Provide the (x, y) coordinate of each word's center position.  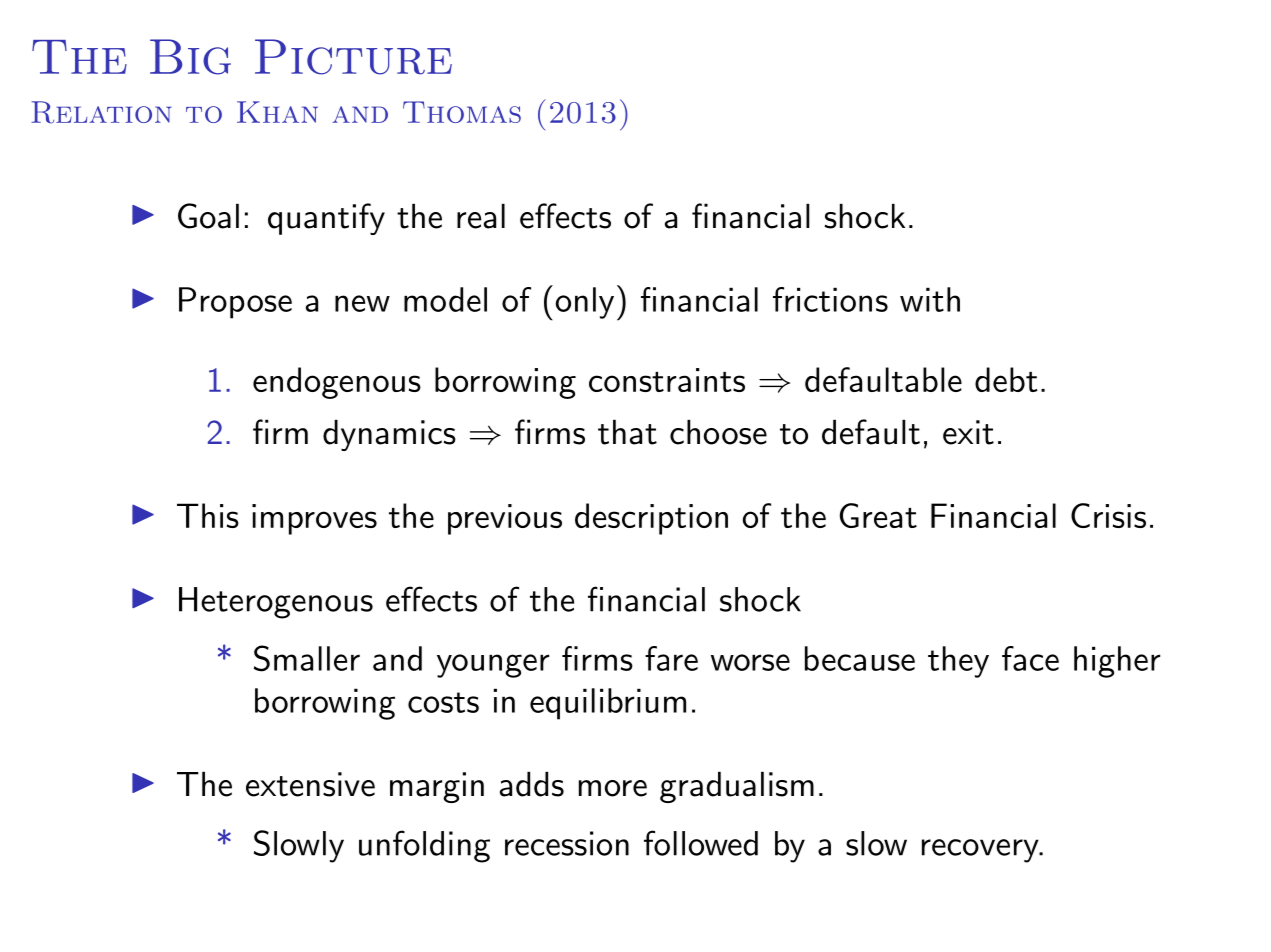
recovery (981, 851)
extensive (310, 784)
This (208, 515)
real (481, 216)
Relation (101, 112)
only (585, 303)
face (1030, 658)
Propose (235, 303)
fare (671, 658)
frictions (830, 299)
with (930, 299)
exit (968, 432)
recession (567, 843)
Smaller (307, 658)
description (651, 519)
